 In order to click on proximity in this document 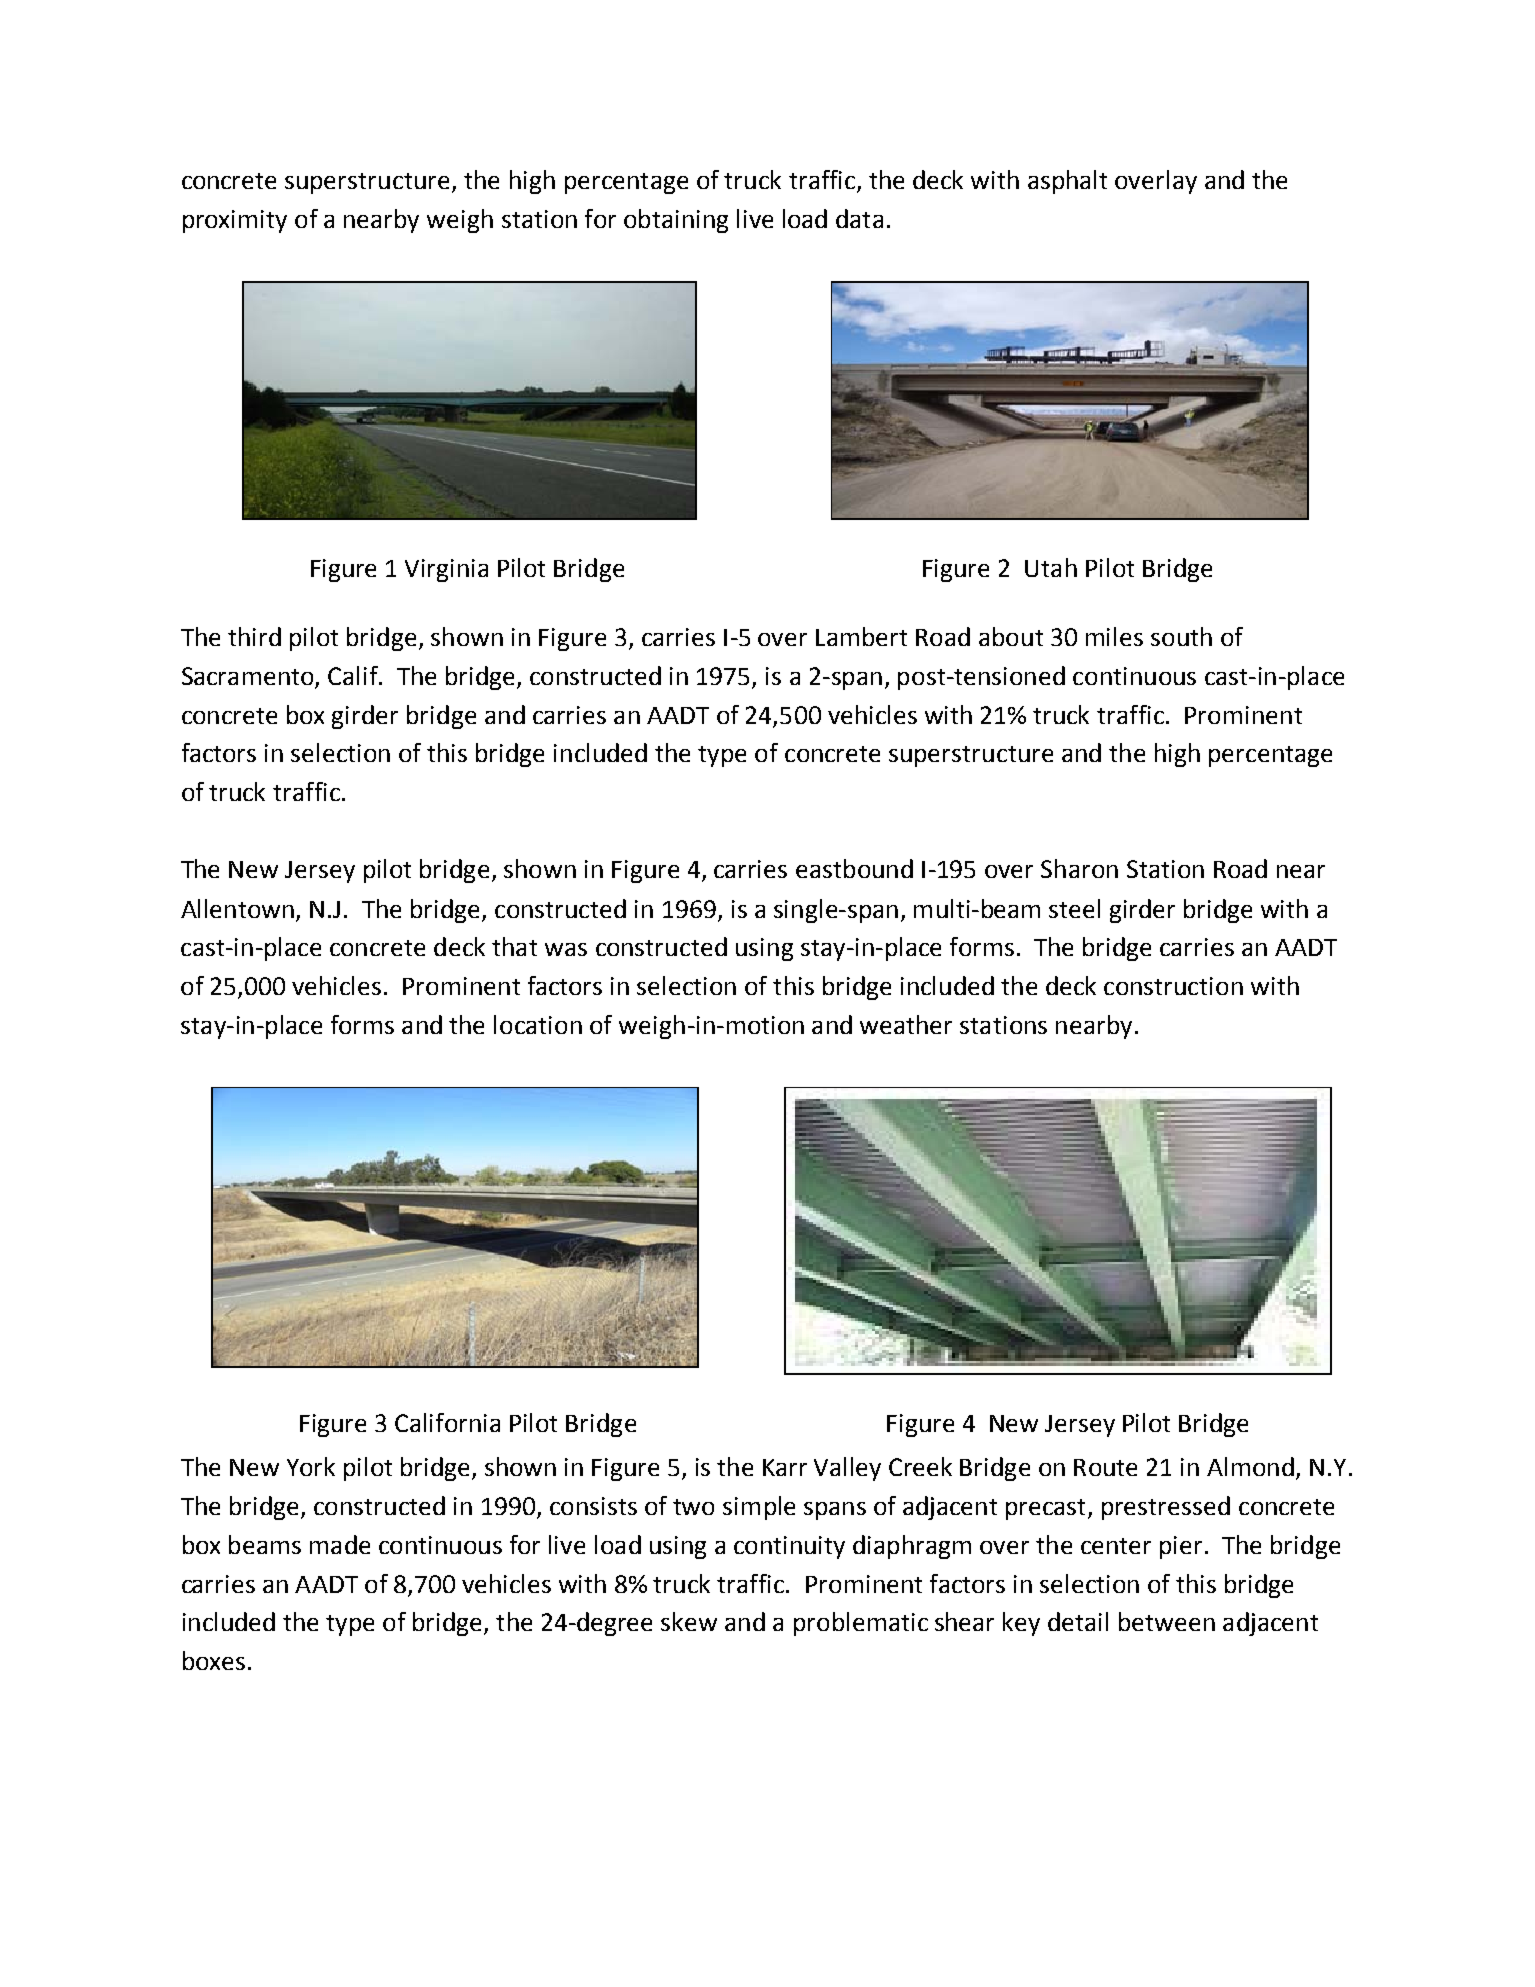, I will do `click(235, 221)`.
